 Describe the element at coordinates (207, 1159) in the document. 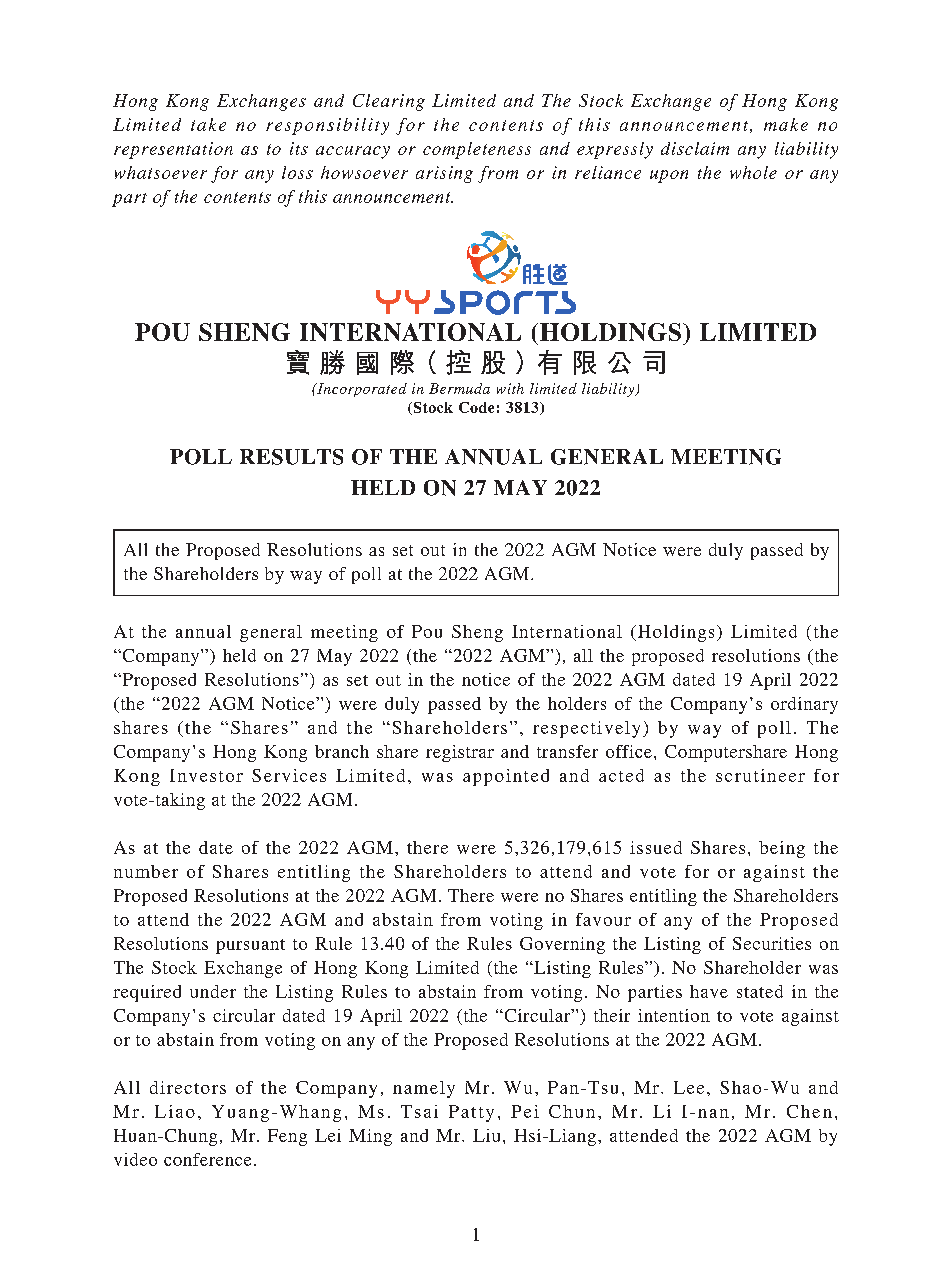

I see `conference` at that location.
